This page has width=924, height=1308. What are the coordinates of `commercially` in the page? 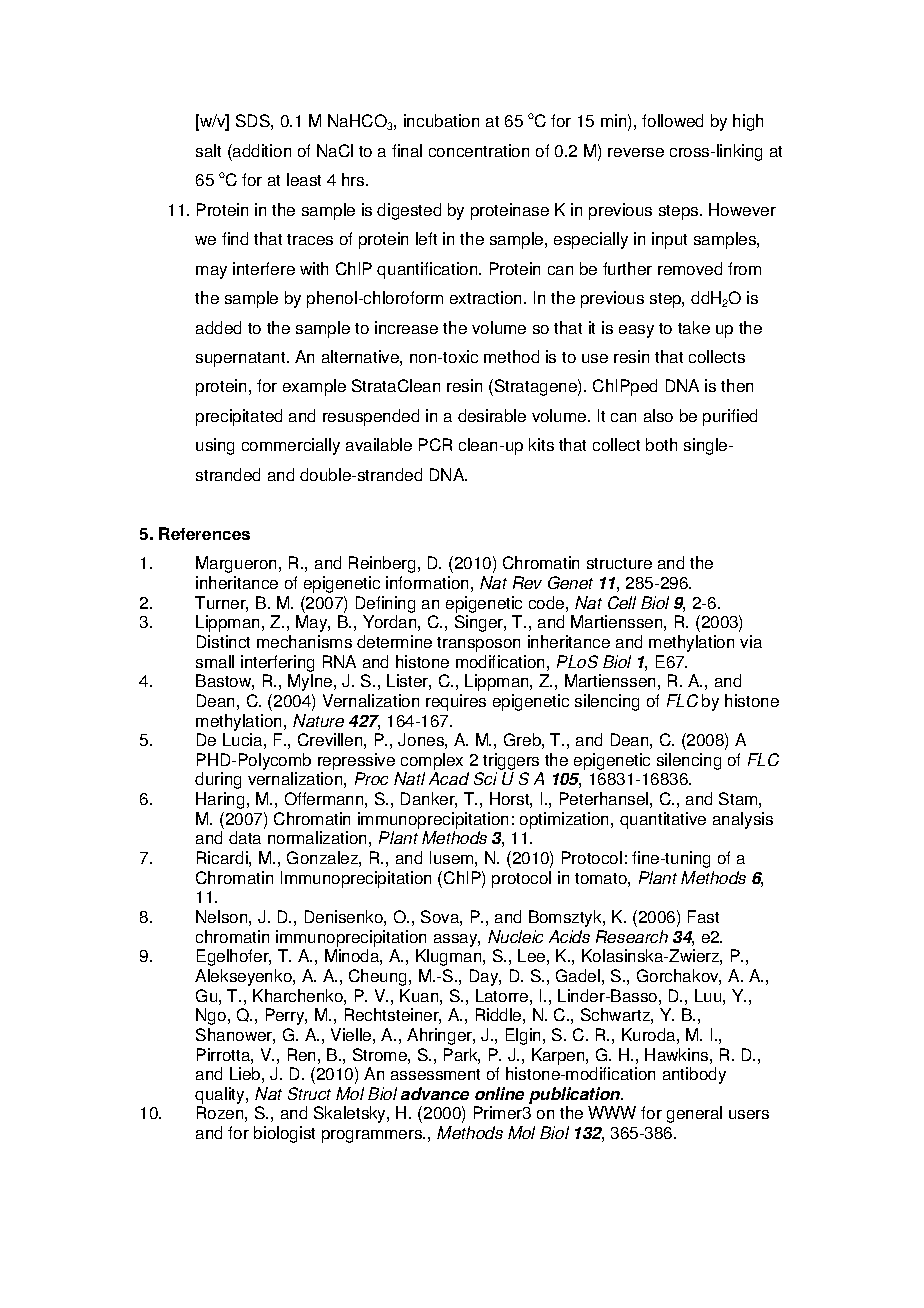 It's located at (291, 446).
